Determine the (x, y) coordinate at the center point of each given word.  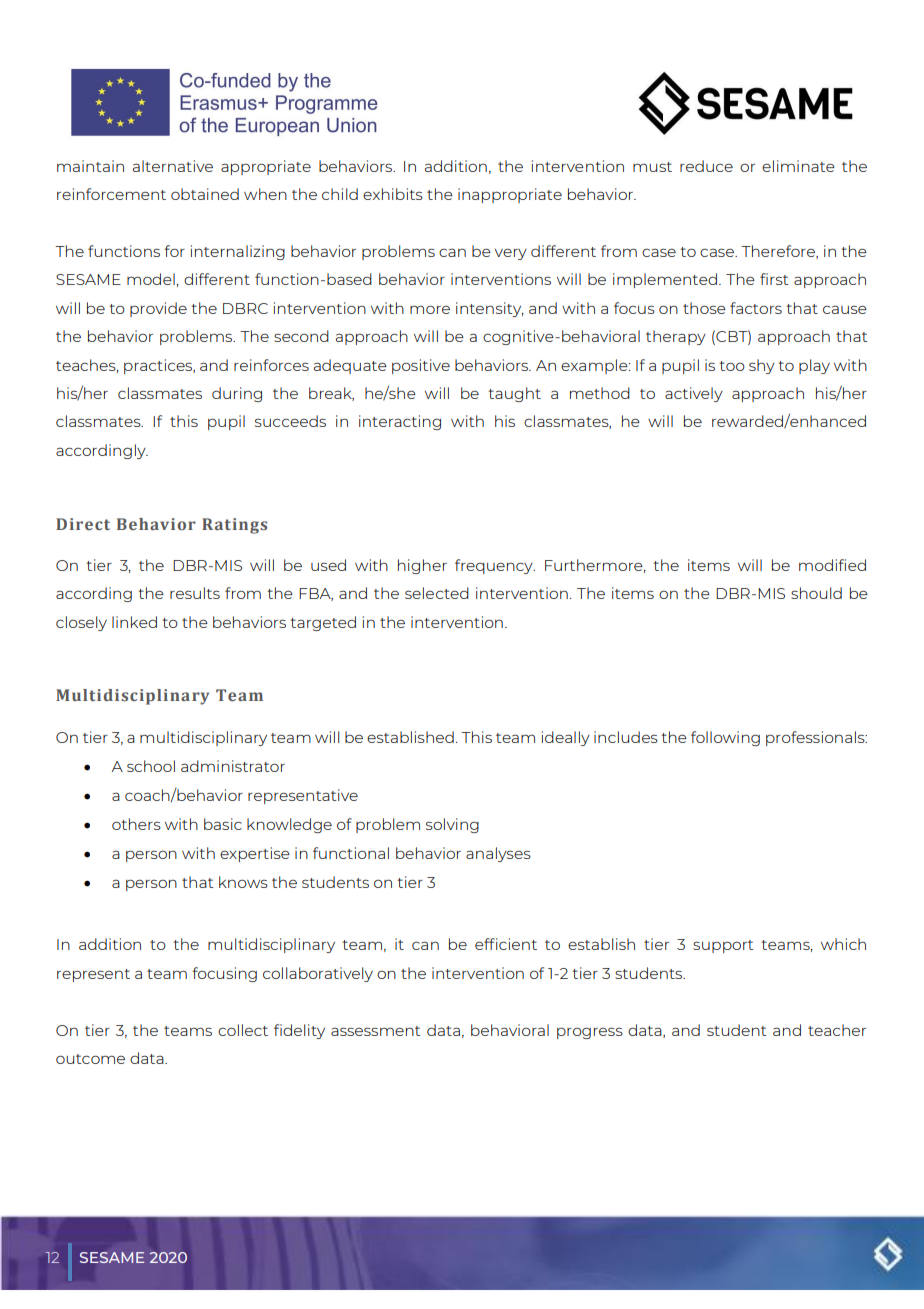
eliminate (798, 166)
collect (243, 1030)
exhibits (393, 194)
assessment (375, 1031)
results (195, 593)
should (816, 593)
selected (437, 593)
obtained (205, 194)
